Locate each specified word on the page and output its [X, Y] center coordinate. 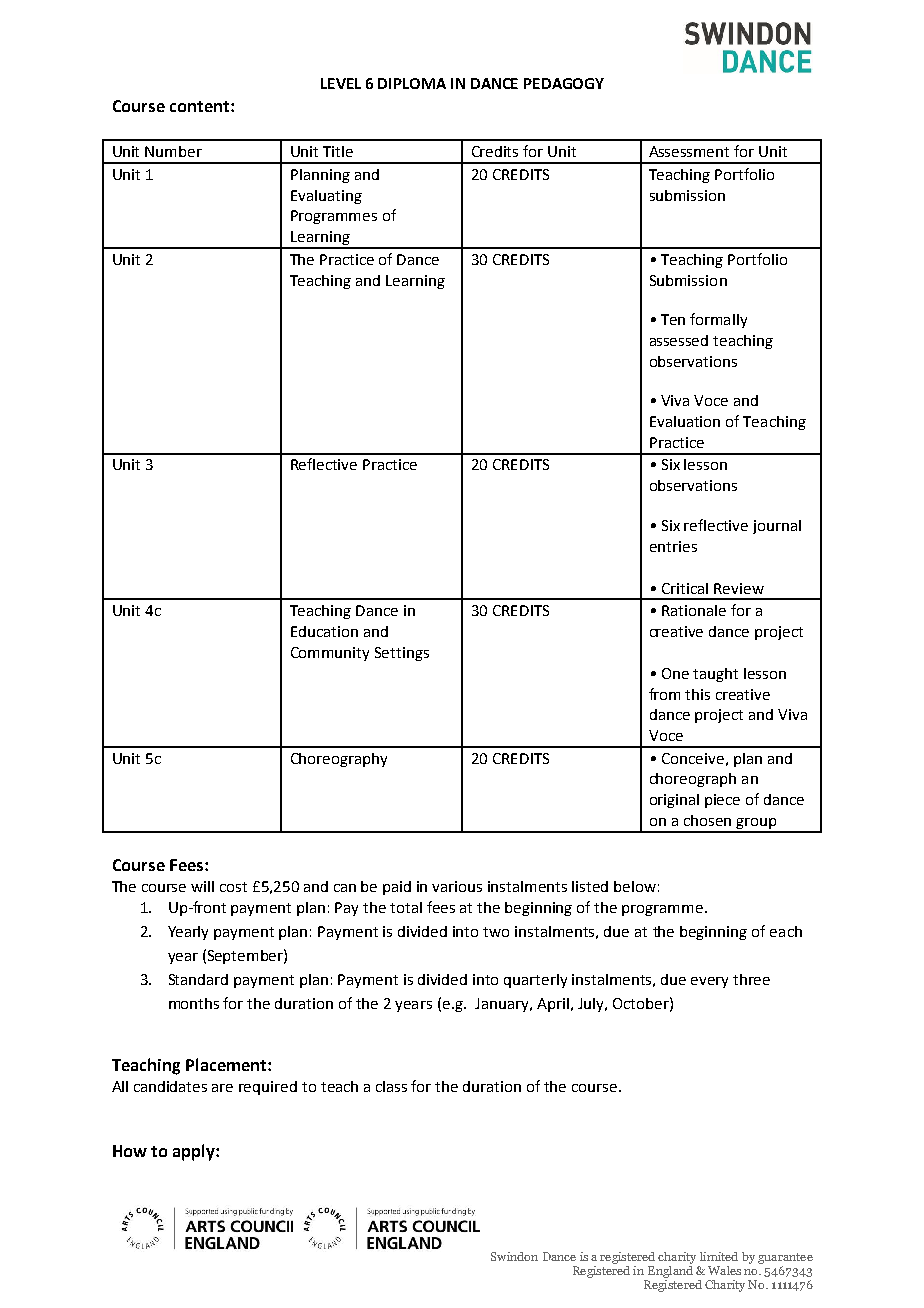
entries [673, 546]
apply [195, 1152]
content [199, 106]
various [457, 886]
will [202, 886]
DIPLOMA [412, 83]
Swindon [514, 1256]
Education [324, 631]
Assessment [689, 151]
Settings [402, 654]
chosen [707, 820]
